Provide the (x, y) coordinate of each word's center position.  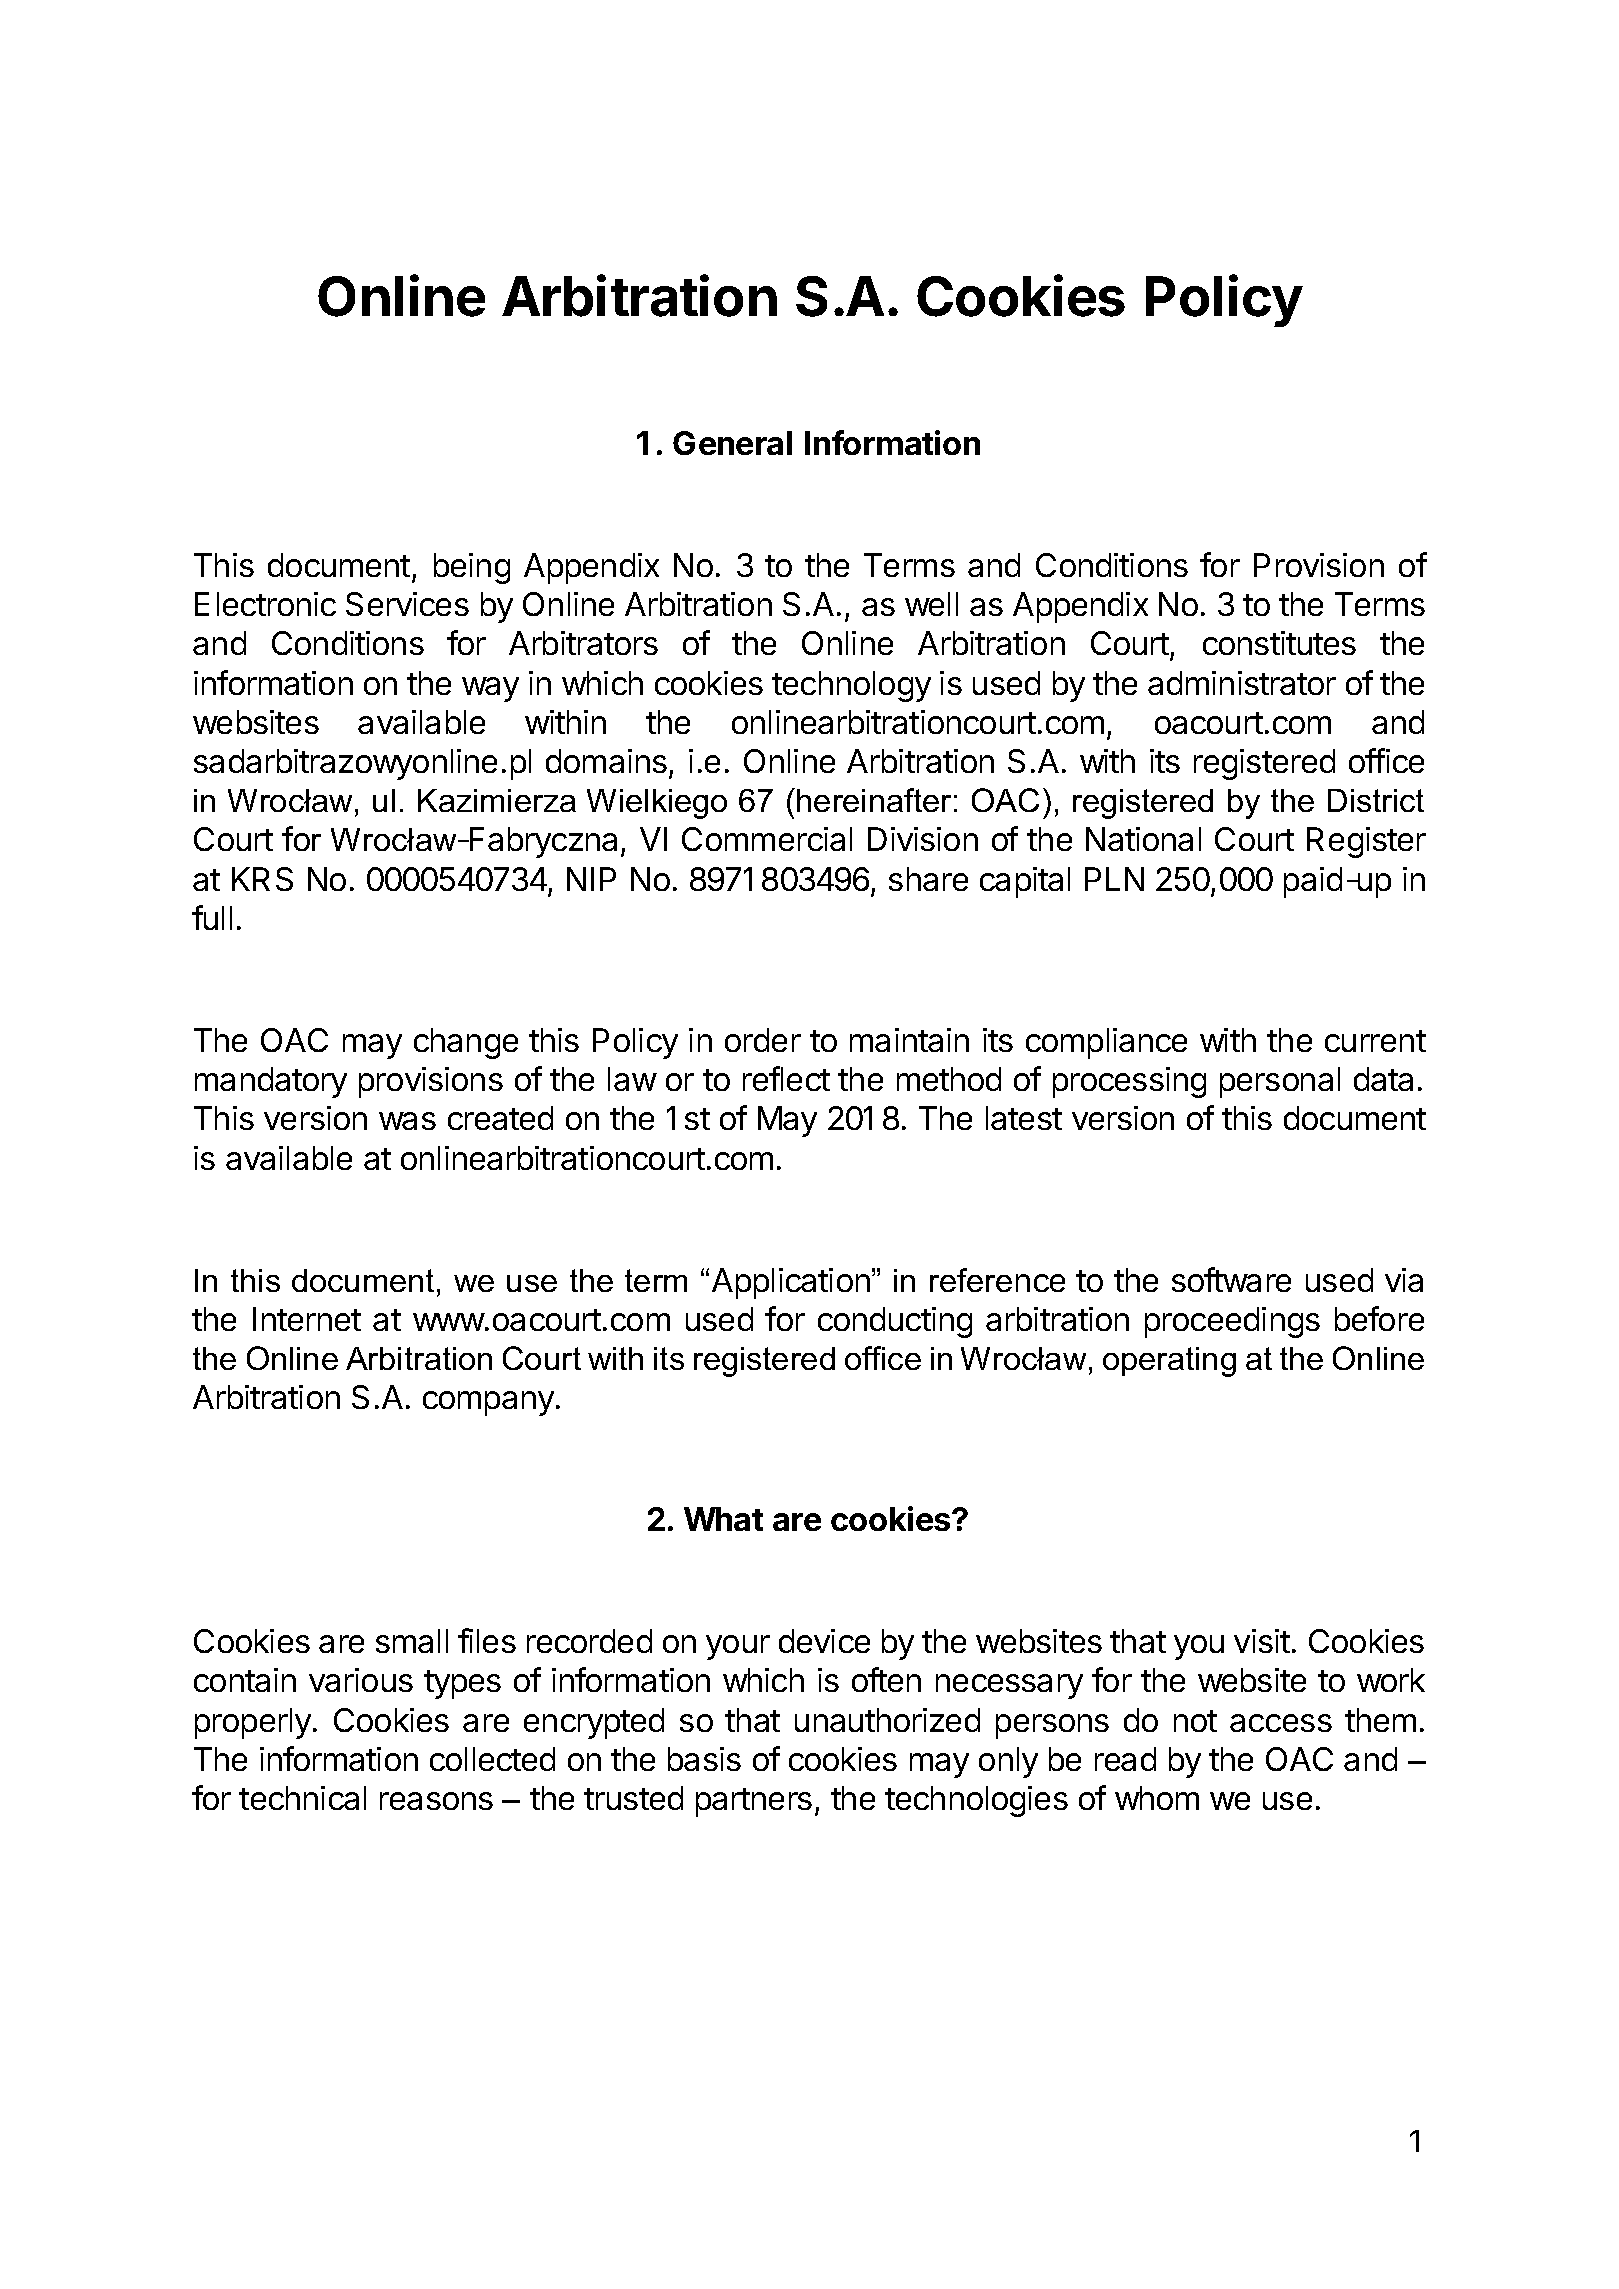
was (407, 1121)
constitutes (1279, 643)
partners (754, 1802)
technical (302, 1798)
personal (1280, 1082)
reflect (786, 1078)
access (1281, 1723)
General (732, 443)
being (472, 568)
